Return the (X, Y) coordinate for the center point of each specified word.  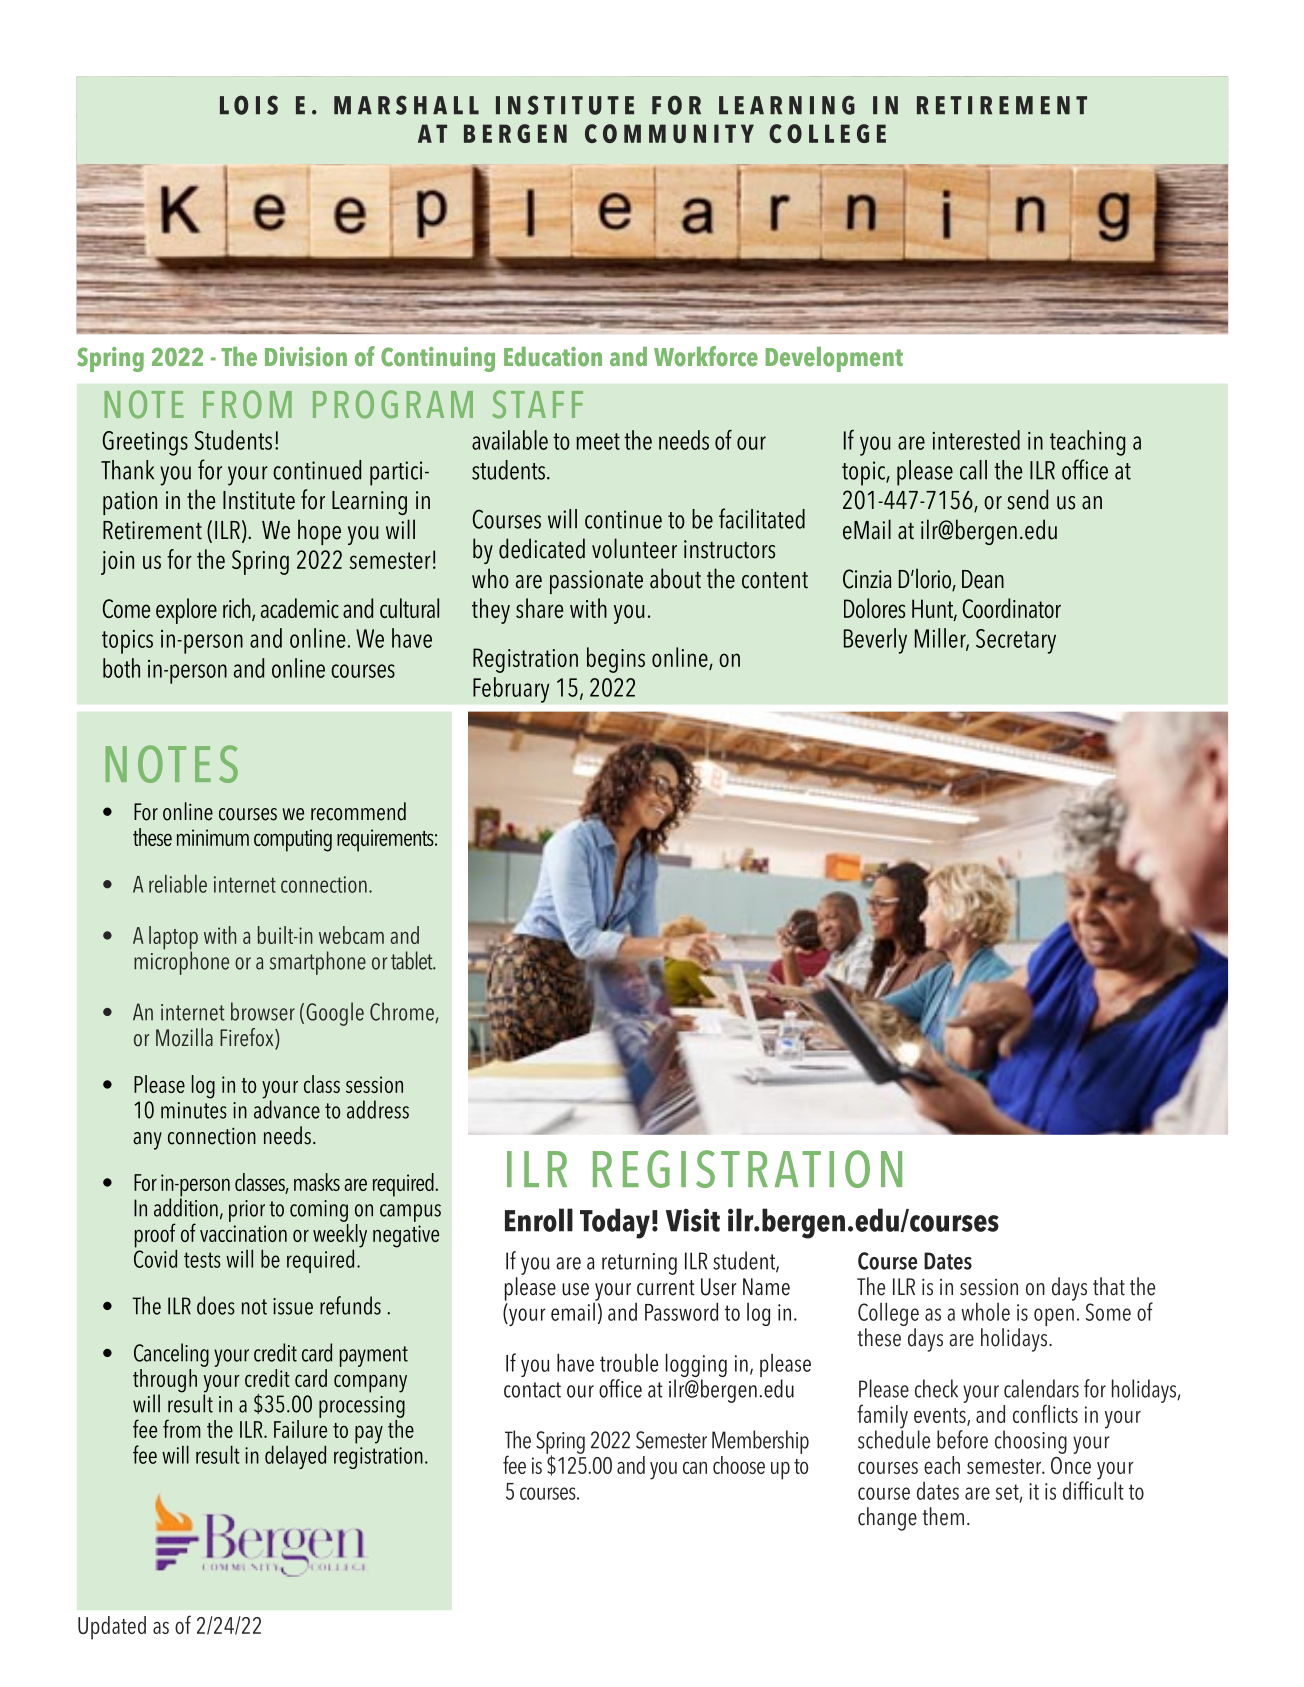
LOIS (249, 105)
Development (834, 359)
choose (739, 1465)
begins (616, 660)
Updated (112, 1628)
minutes (194, 1110)
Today (615, 1223)
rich (238, 609)
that (1109, 1286)
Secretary (1016, 641)
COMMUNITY (669, 133)
